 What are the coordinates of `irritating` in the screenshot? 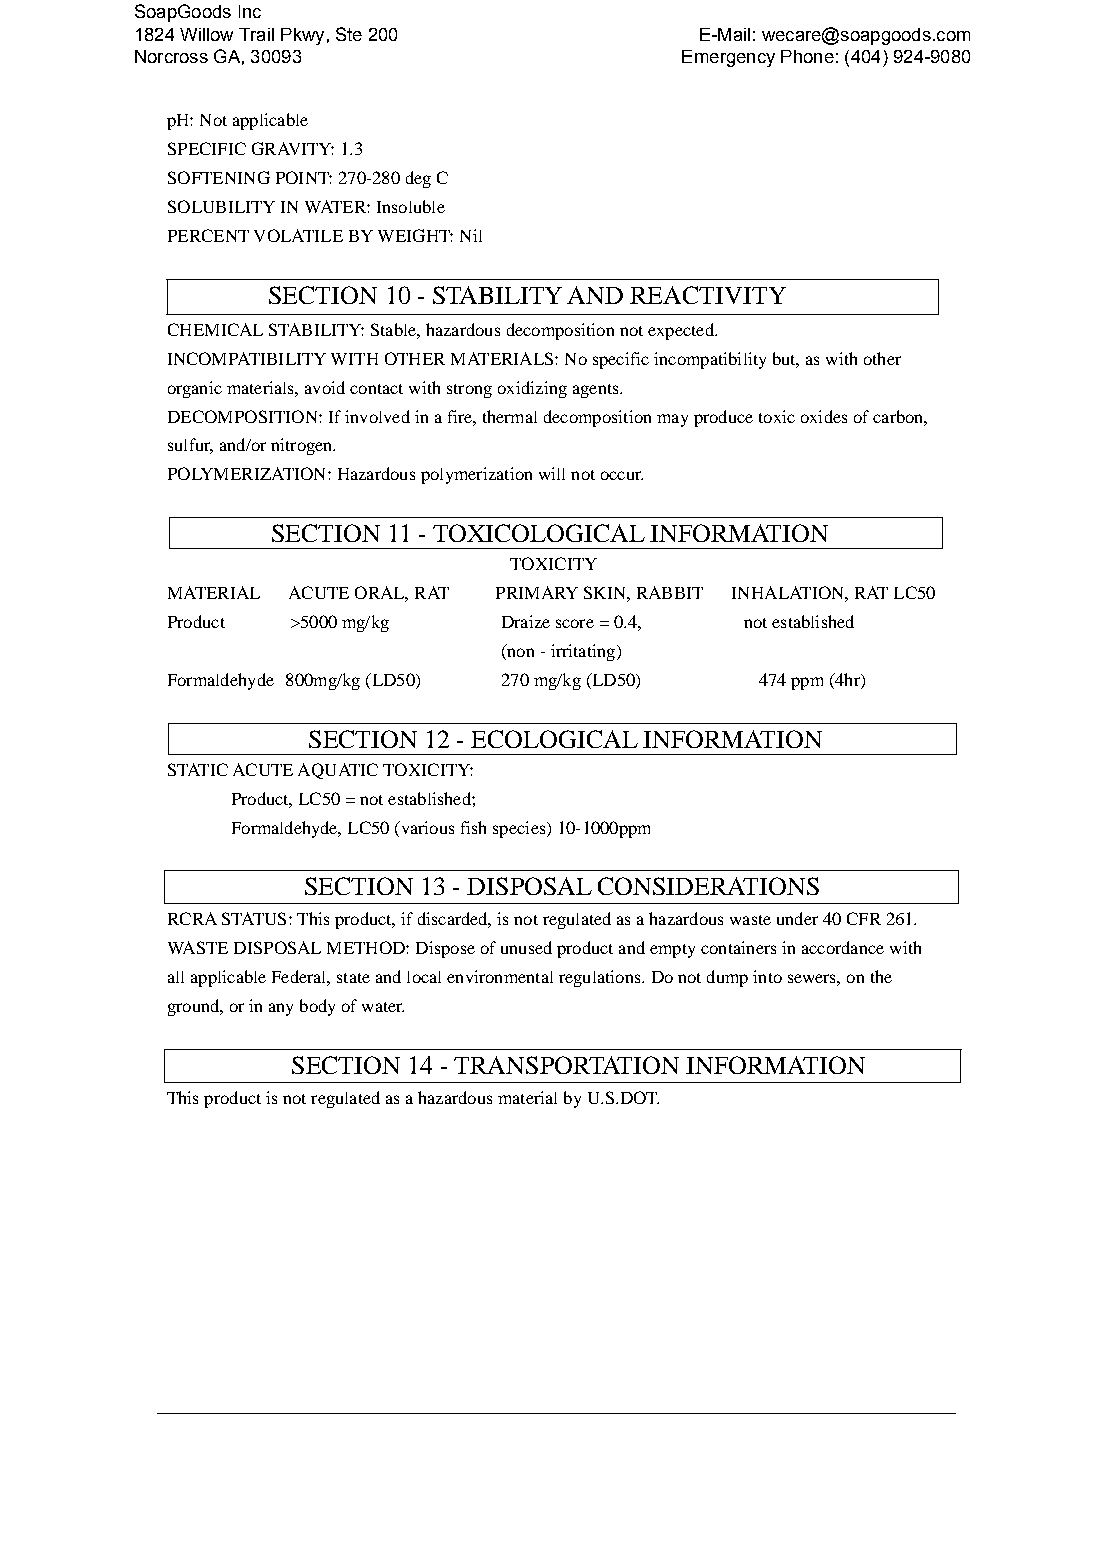 It's located at (583, 652).
